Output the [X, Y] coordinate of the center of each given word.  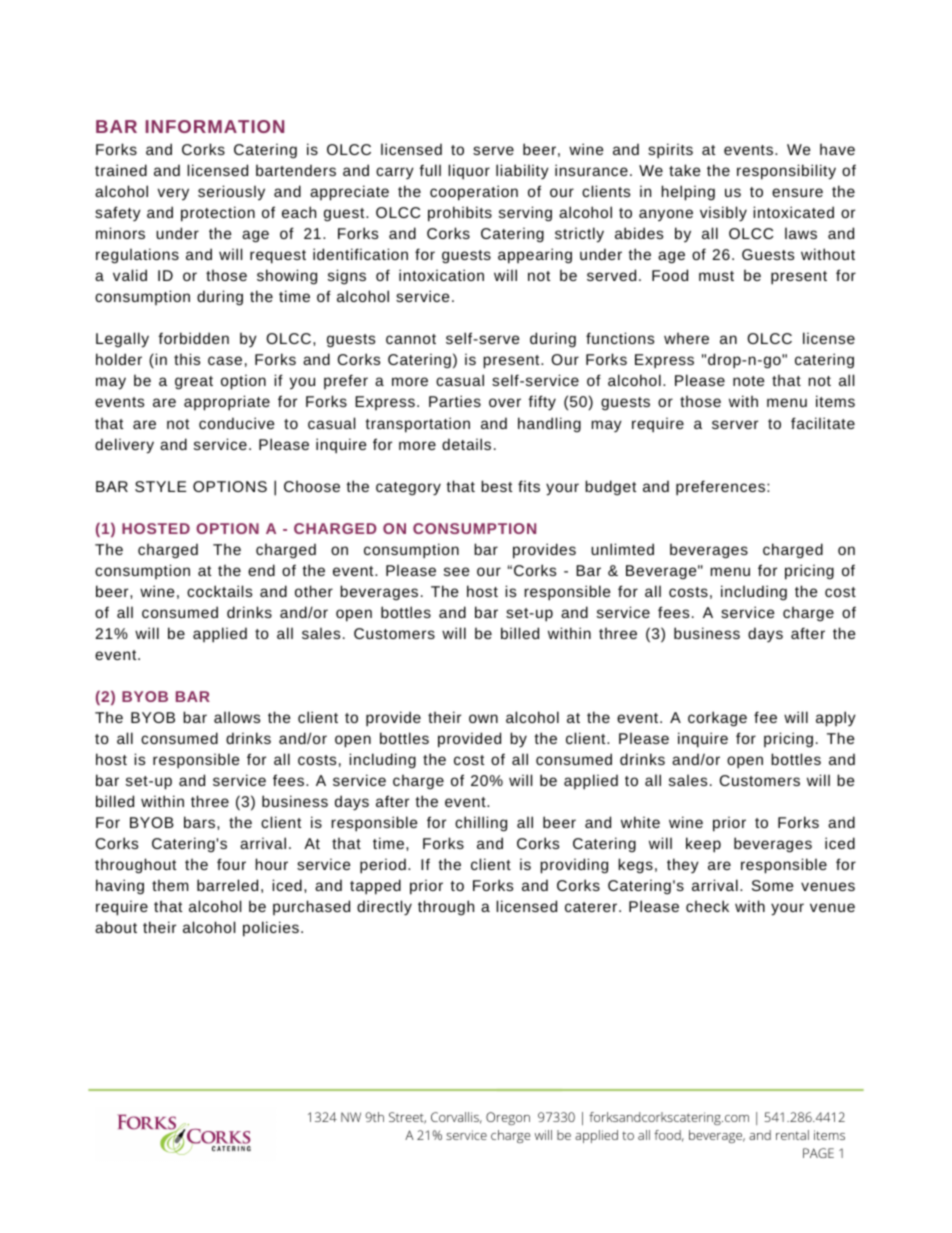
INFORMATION [215, 126]
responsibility [786, 172]
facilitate [823, 423]
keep [703, 845]
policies [271, 929]
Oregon [508, 1118]
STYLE [161, 486]
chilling [481, 824]
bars [199, 822]
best [497, 486]
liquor [469, 172]
